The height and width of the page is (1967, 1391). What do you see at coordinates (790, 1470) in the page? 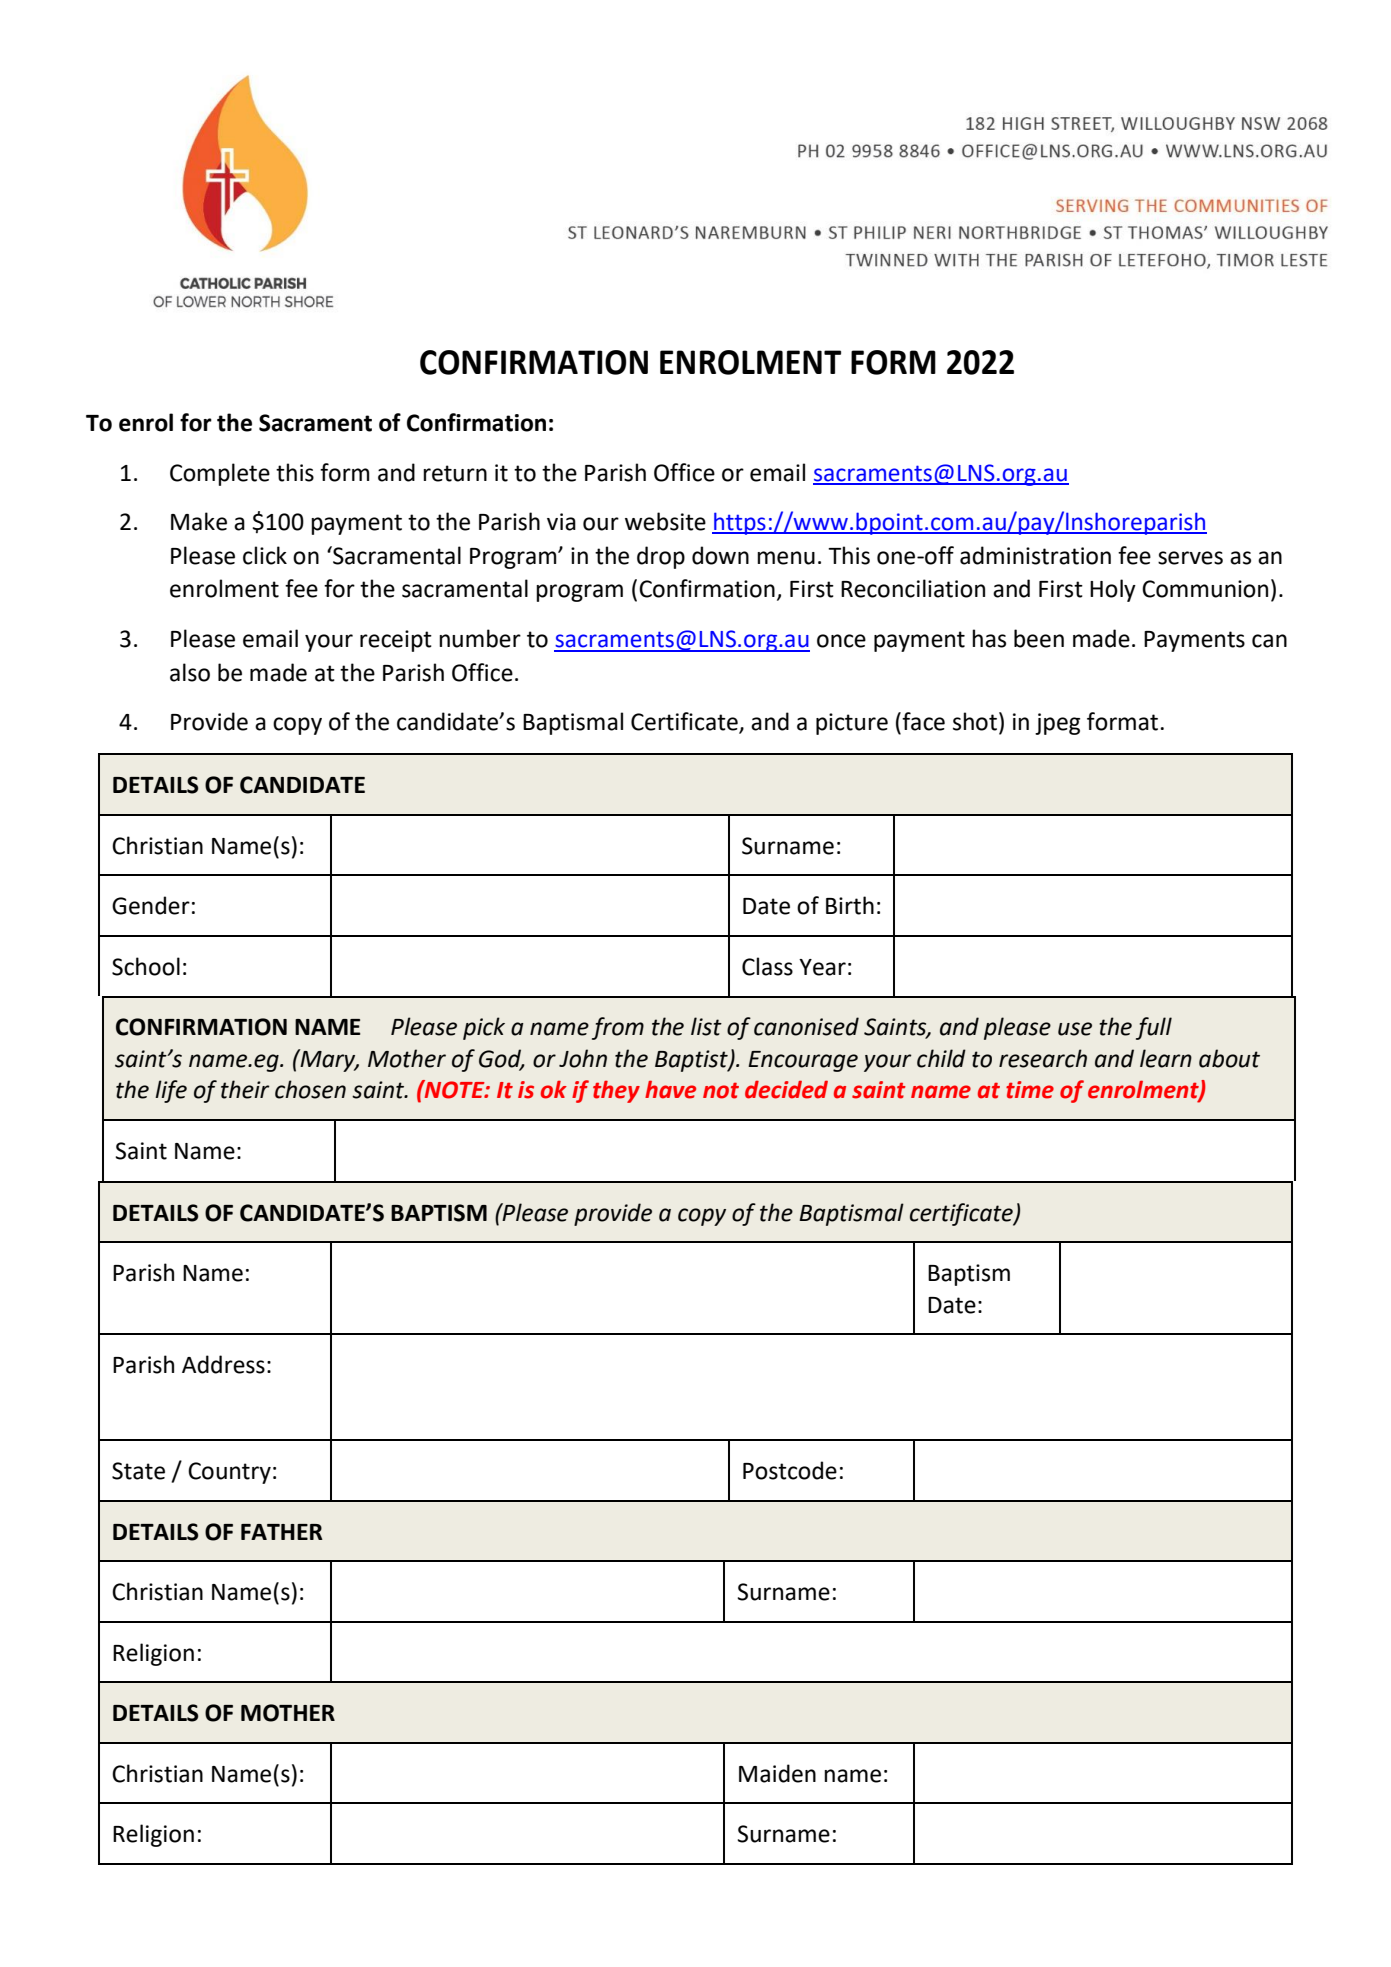
I see `Postcode` at bounding box center [790, 1470].
